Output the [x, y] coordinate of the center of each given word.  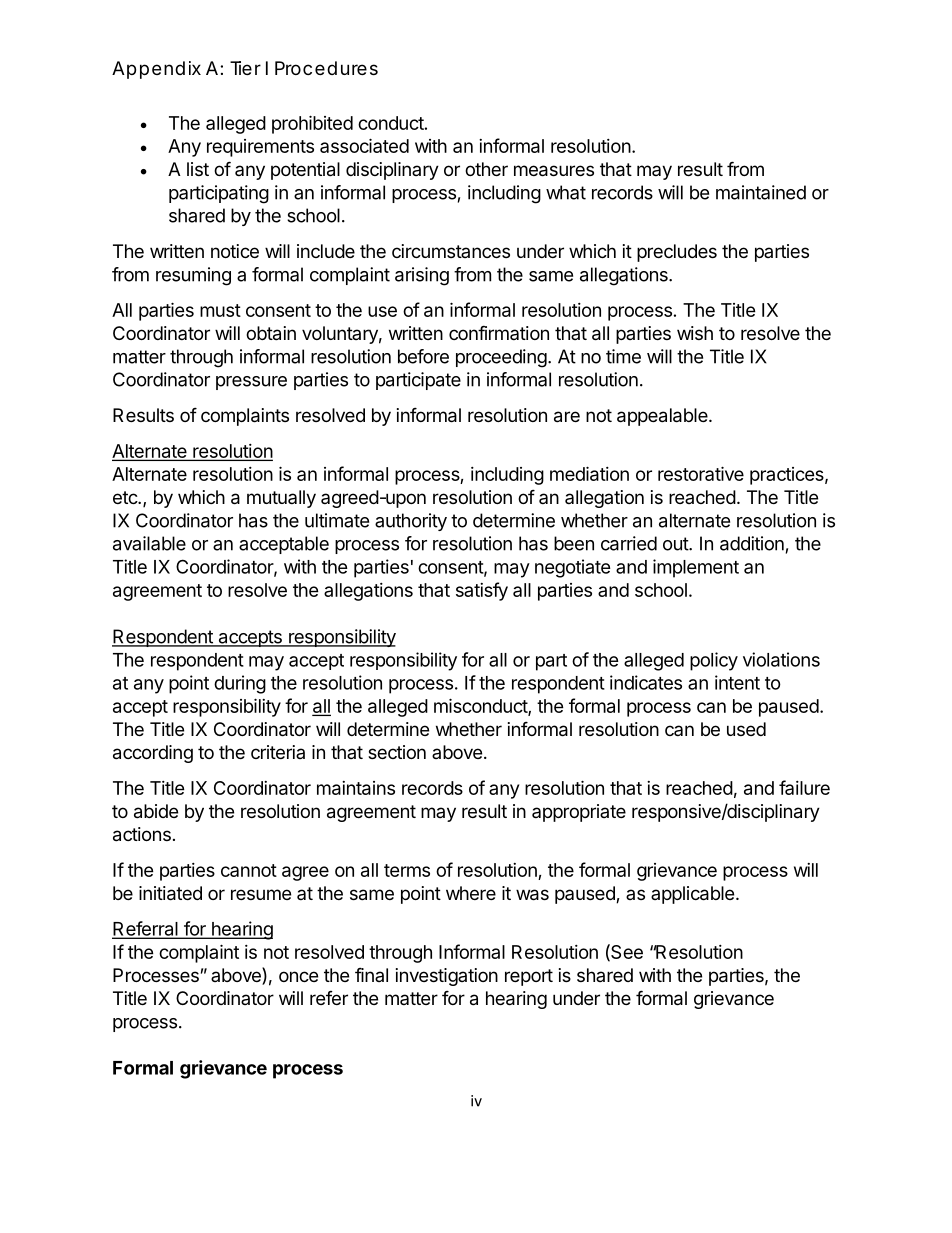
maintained [761, 192]
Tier [245, 68]
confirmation [499, 332]
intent [737, 682]
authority [411, 522]
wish [695, 333]
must [220, 310]
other [486, 169]
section [397, 752]
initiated [170, 893]
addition [752, 543]
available [149, 543]
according [153, 754]
